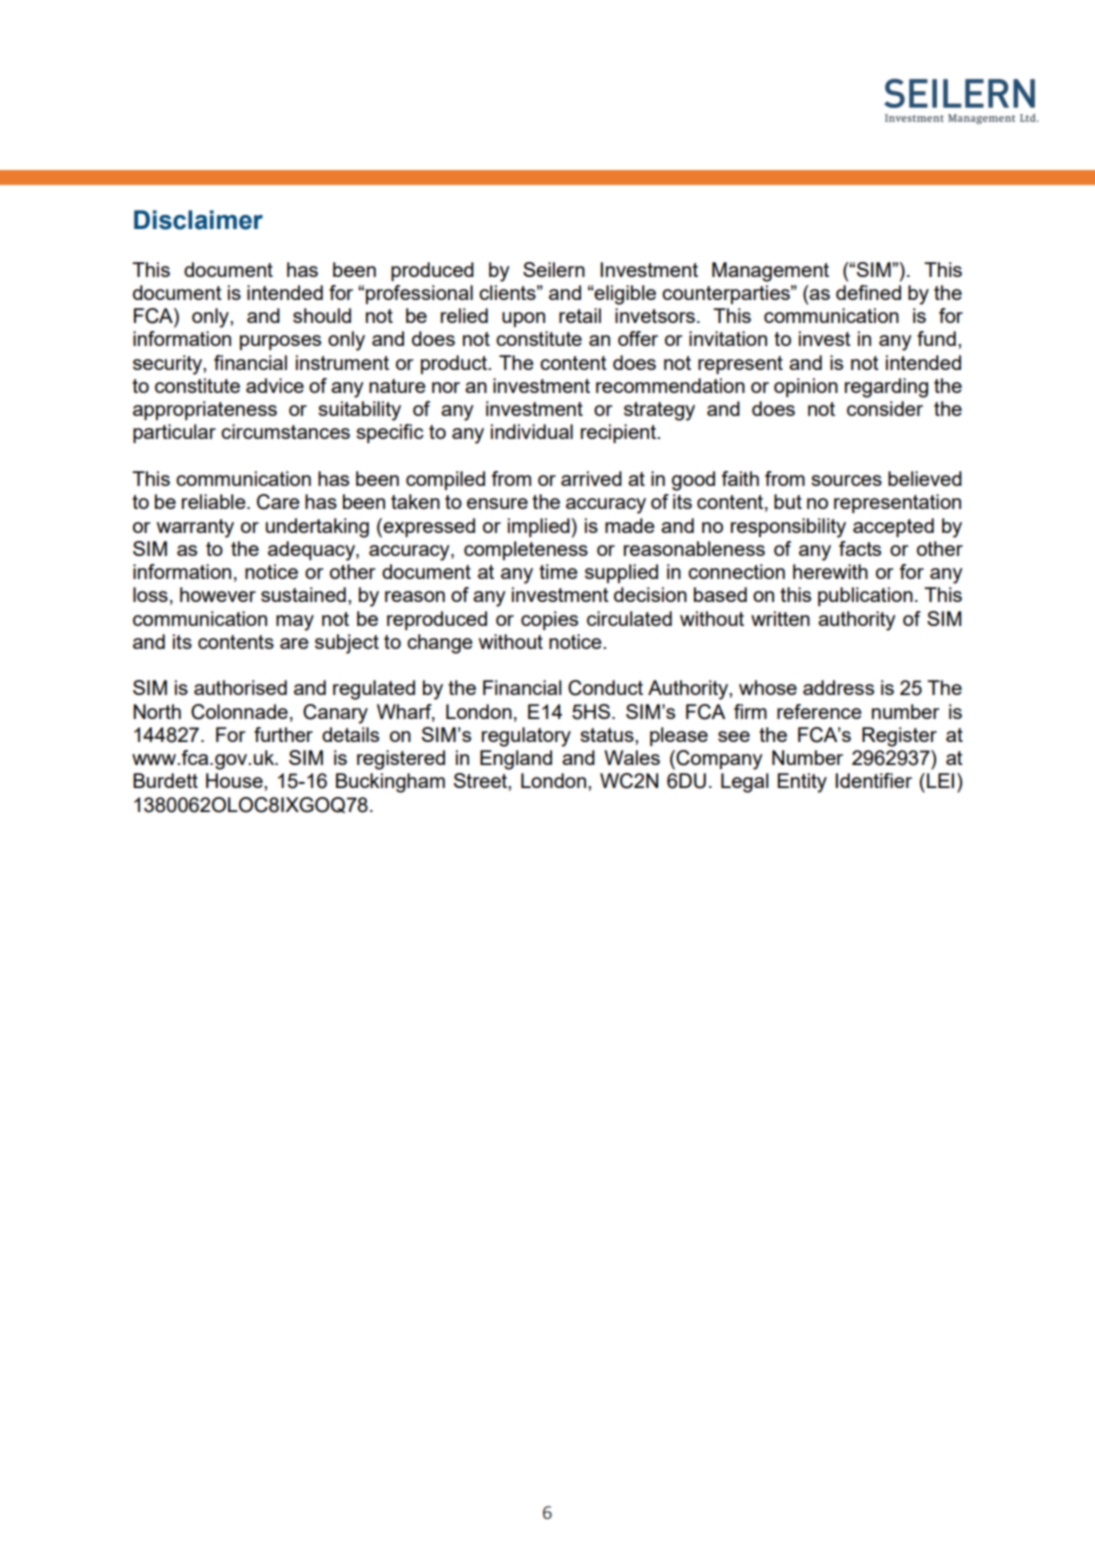  I want to click on Disclaimer, so click(198, 220).
